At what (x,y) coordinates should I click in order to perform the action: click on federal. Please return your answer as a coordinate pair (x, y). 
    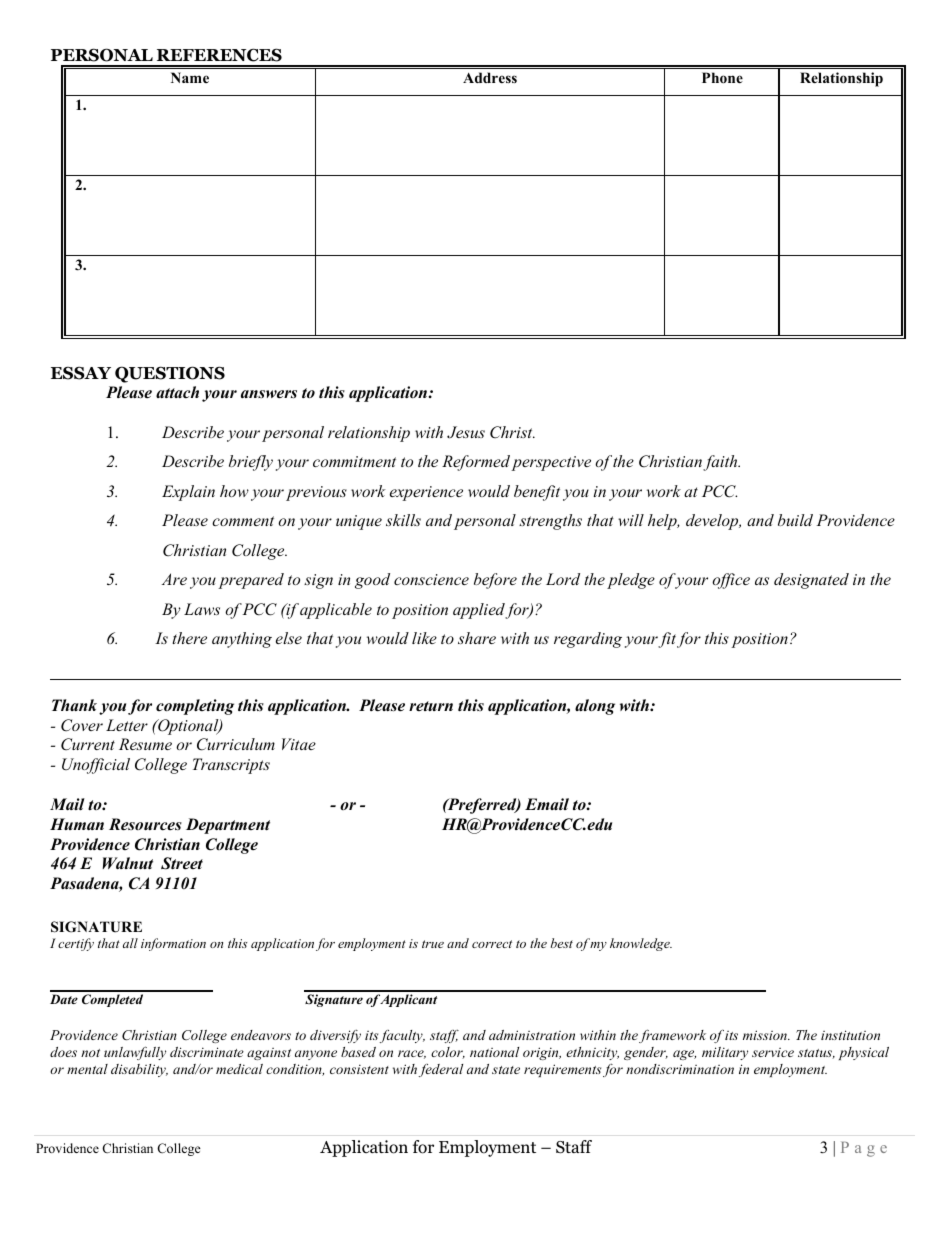
    Looking at the image, I should click on (441, 1070).
